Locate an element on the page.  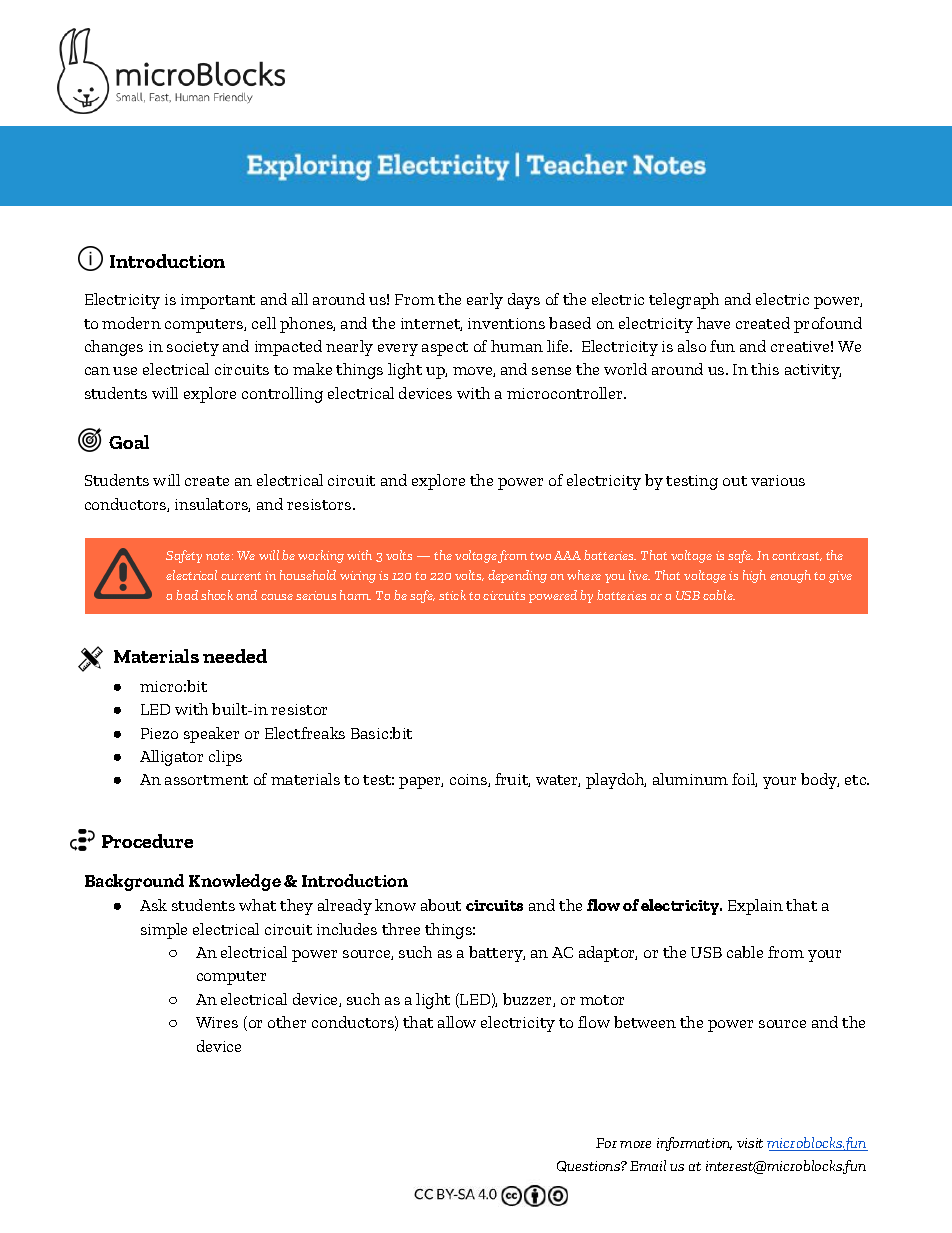
Wires is located at coordinates (217, 1022).
